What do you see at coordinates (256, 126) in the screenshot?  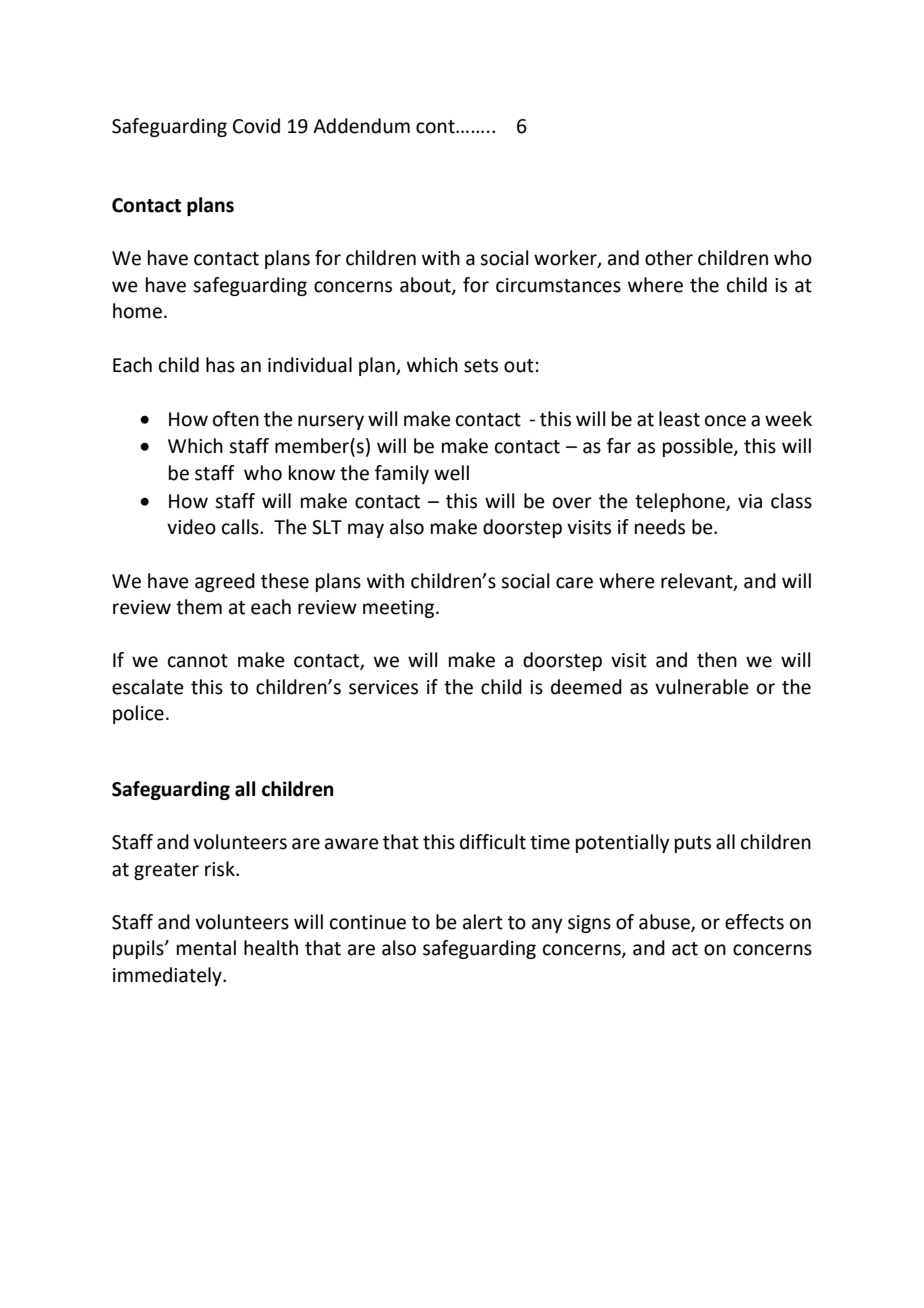 I see `Covid` at bounding box center [256, 126].
